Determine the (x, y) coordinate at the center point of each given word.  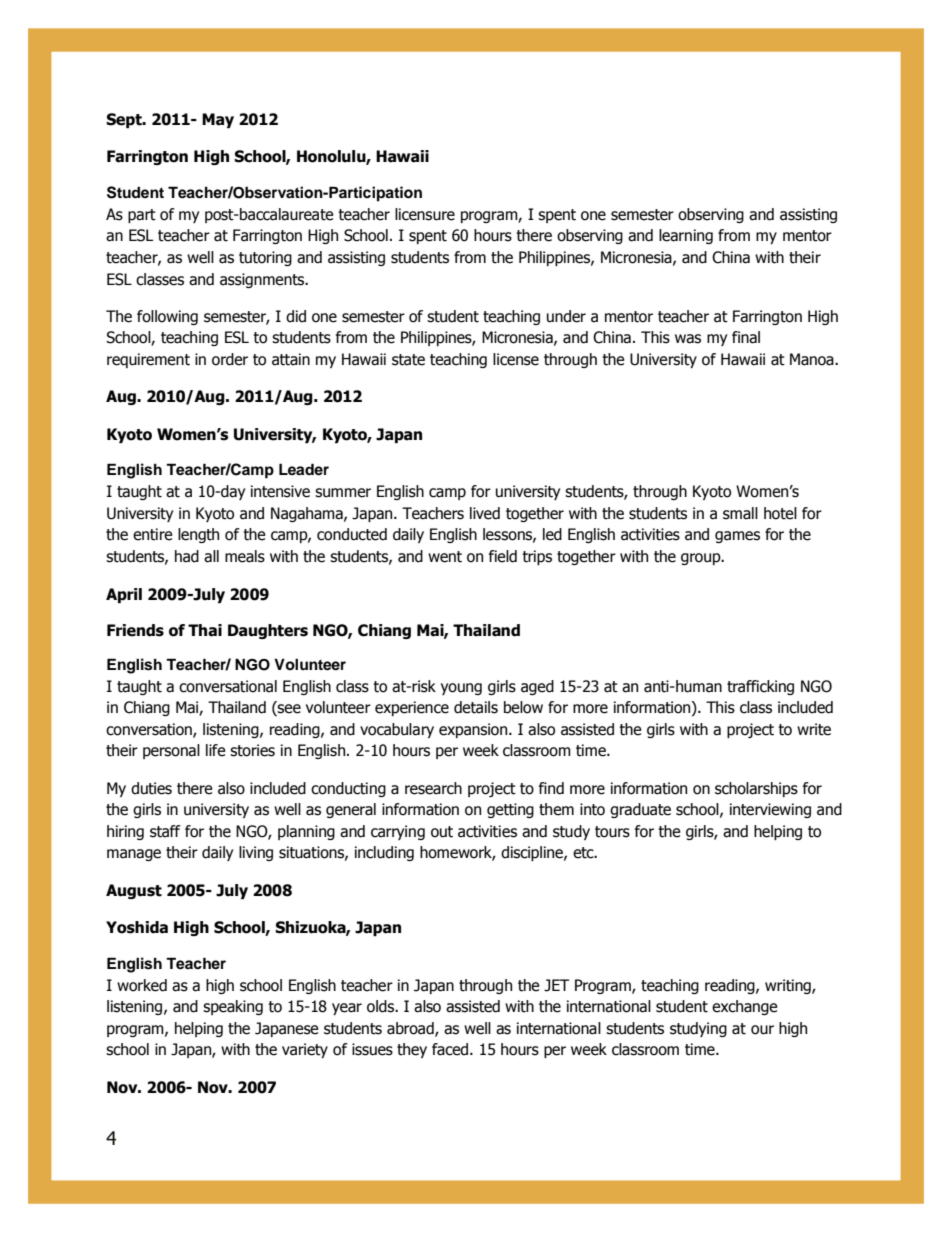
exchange (745, 1007)
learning (686, 236)
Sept (125, 120)
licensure (425, 214)
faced (451, 1049)
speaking (233, 1007)
